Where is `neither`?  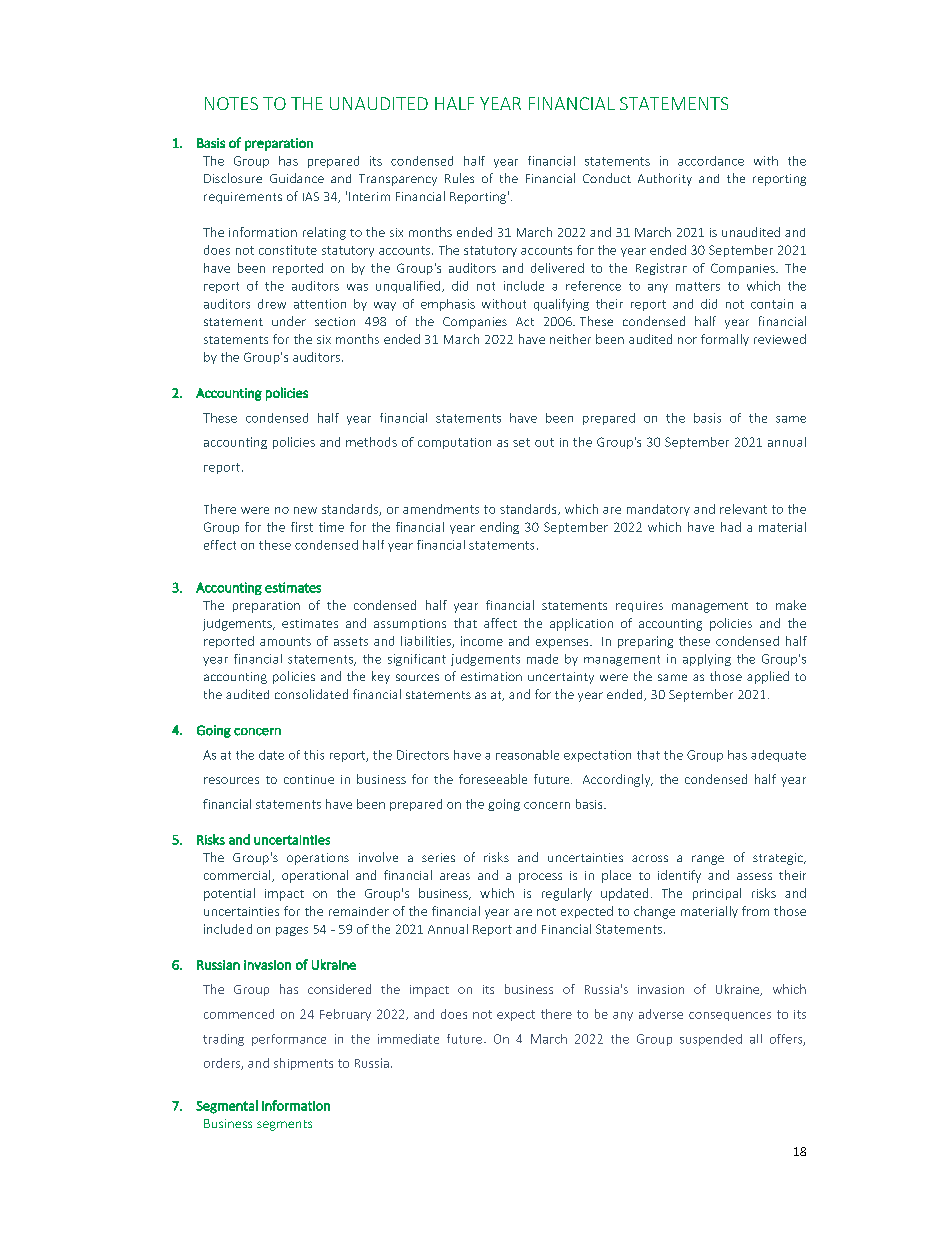 neither is located at coordinates (570, 339).
